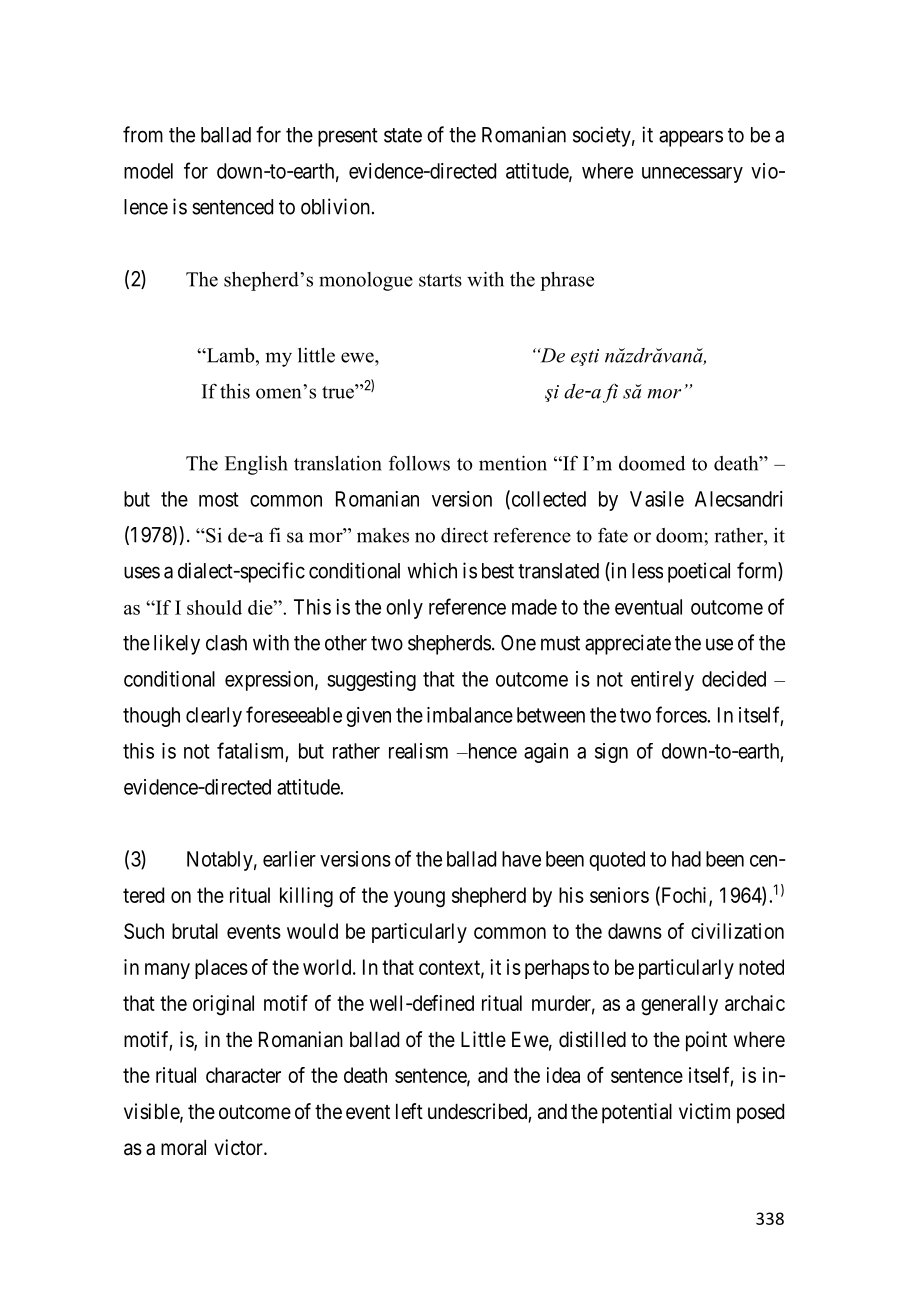  What do you see at coordinates (692, 175) in the screenshot?
I see `unnecessary` at bounding box center [692, 175].
